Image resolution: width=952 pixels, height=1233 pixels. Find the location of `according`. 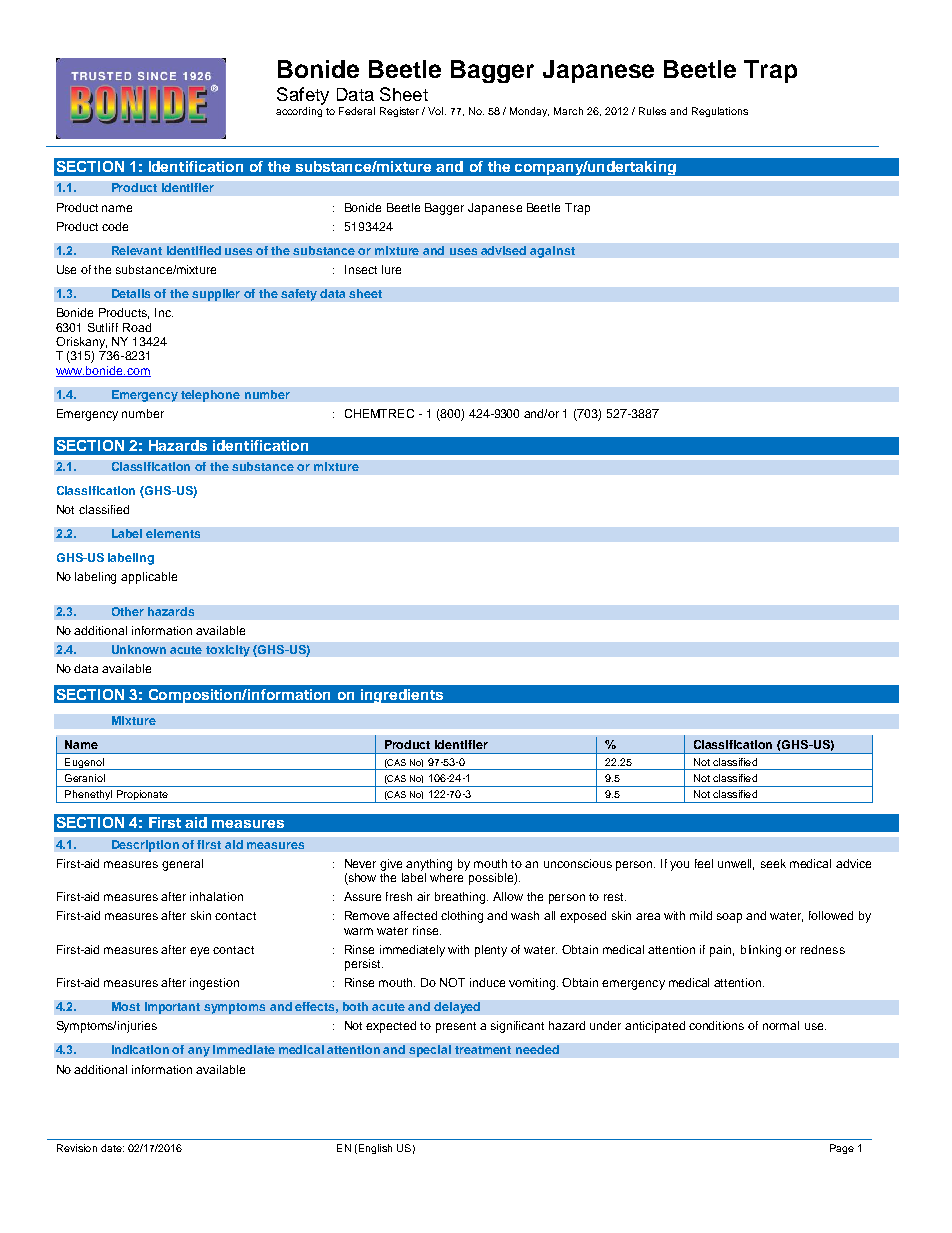

according is located at coordinates (299, 112).
